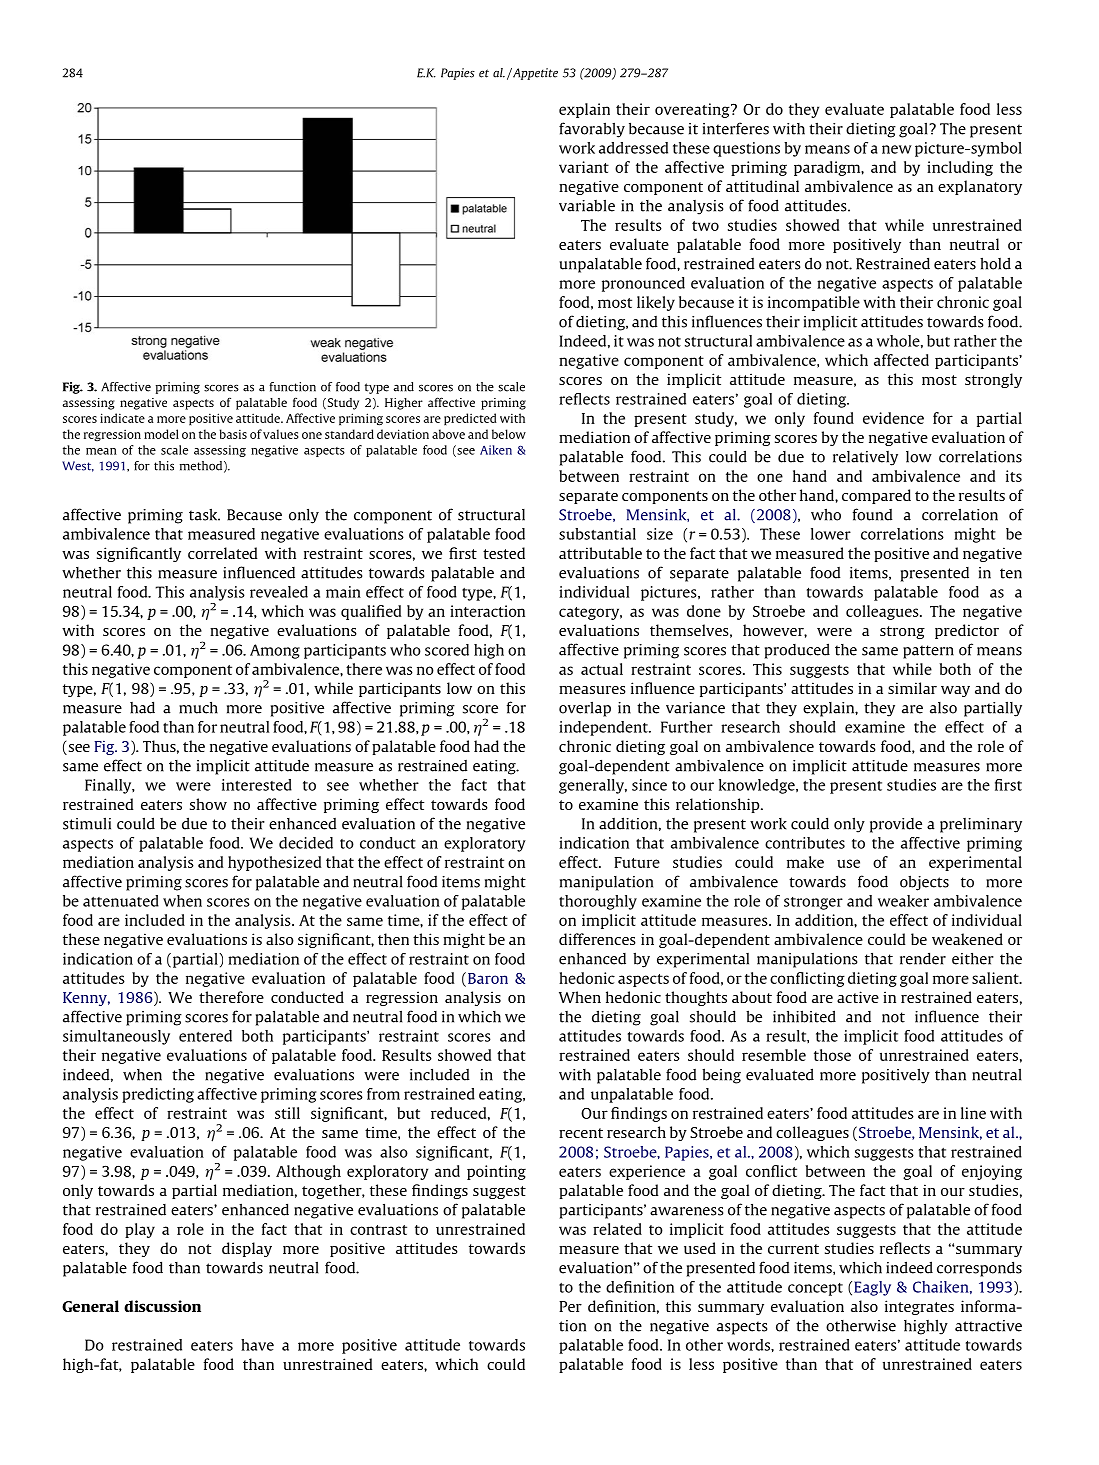 The image size is (1099, 1465). What do you see at coordinates (509, 434) in the document?
I see `below` at bounding box center [509, 434].
